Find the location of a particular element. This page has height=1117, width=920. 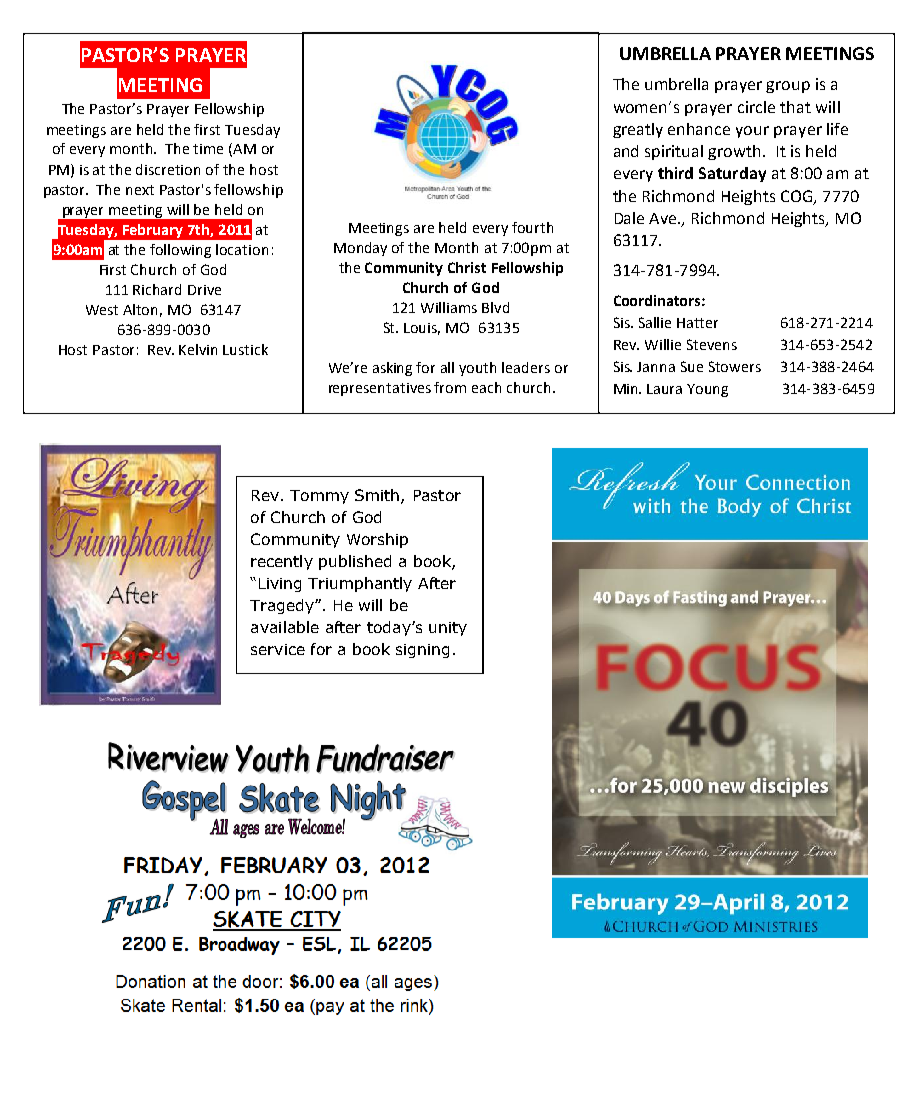

youth is located at coordinates (477, 369).
